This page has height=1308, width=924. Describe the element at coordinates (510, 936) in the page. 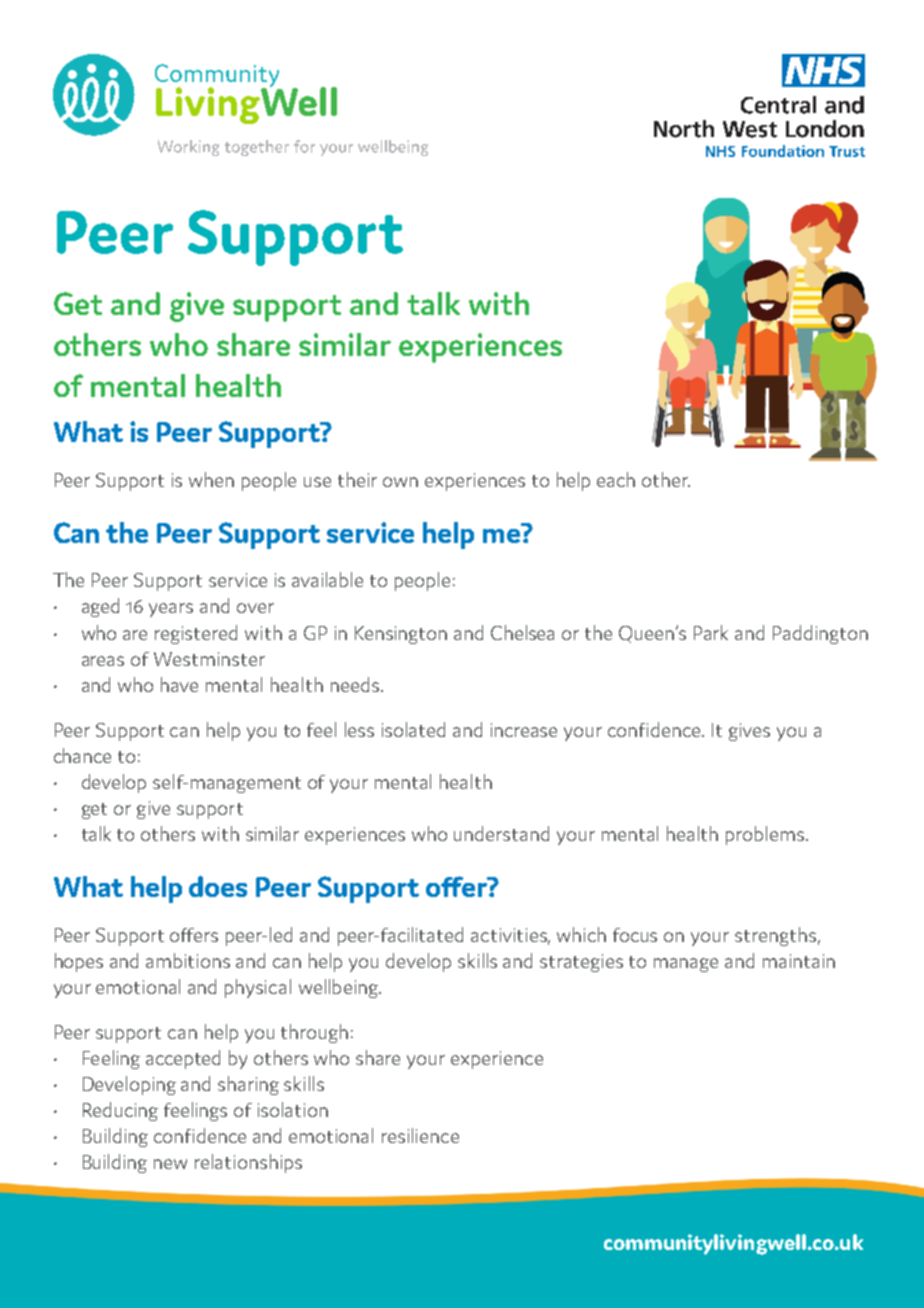

I see `activities` at that location.
